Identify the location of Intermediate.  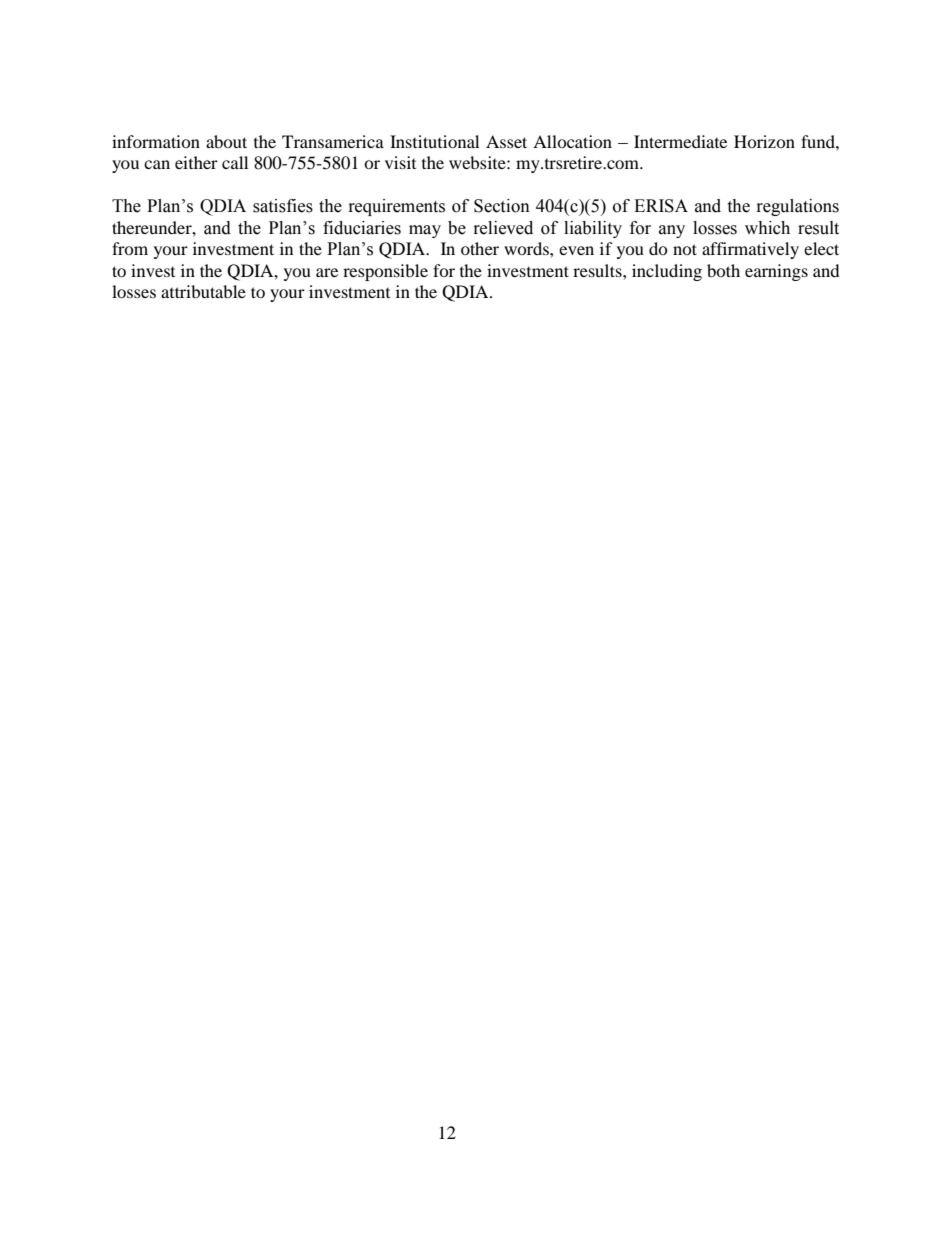
(680, 141).
